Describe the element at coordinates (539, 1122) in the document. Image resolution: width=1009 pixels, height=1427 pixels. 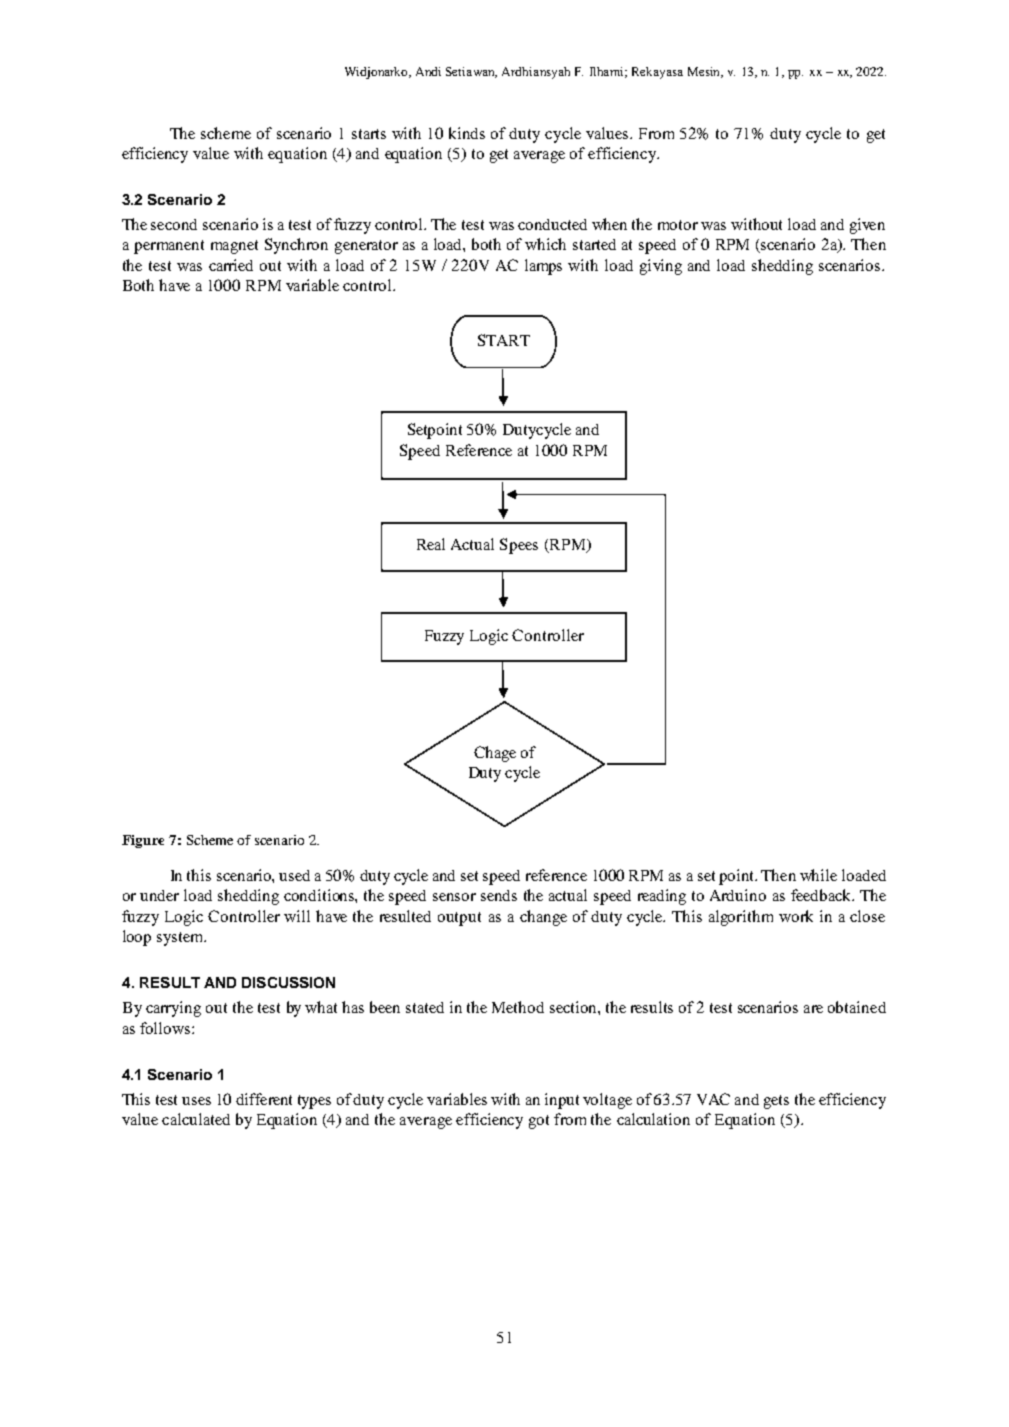
I see `got` at that location.
